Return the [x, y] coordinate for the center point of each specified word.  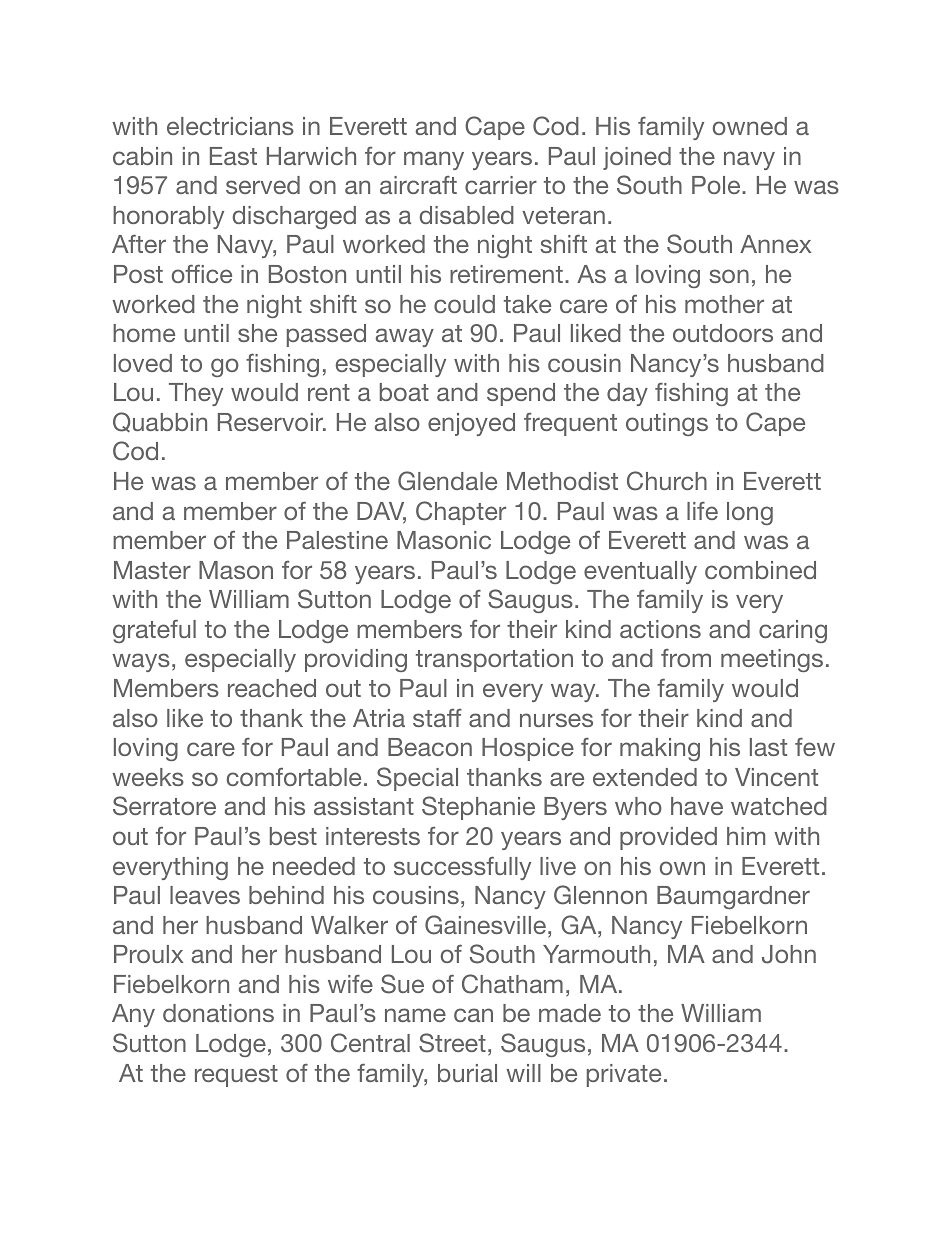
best [293, 836]
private [624, 1075]
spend [521, 394]
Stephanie [478, 808]
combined [760, 570]
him [746, 836]
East [233, 156]
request [236, 1076]
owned [750, 126]
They [196, 394]
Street [452, 1043]
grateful [154, 631]
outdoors [723, 333]
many [434, 160]
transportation [494, 660]
